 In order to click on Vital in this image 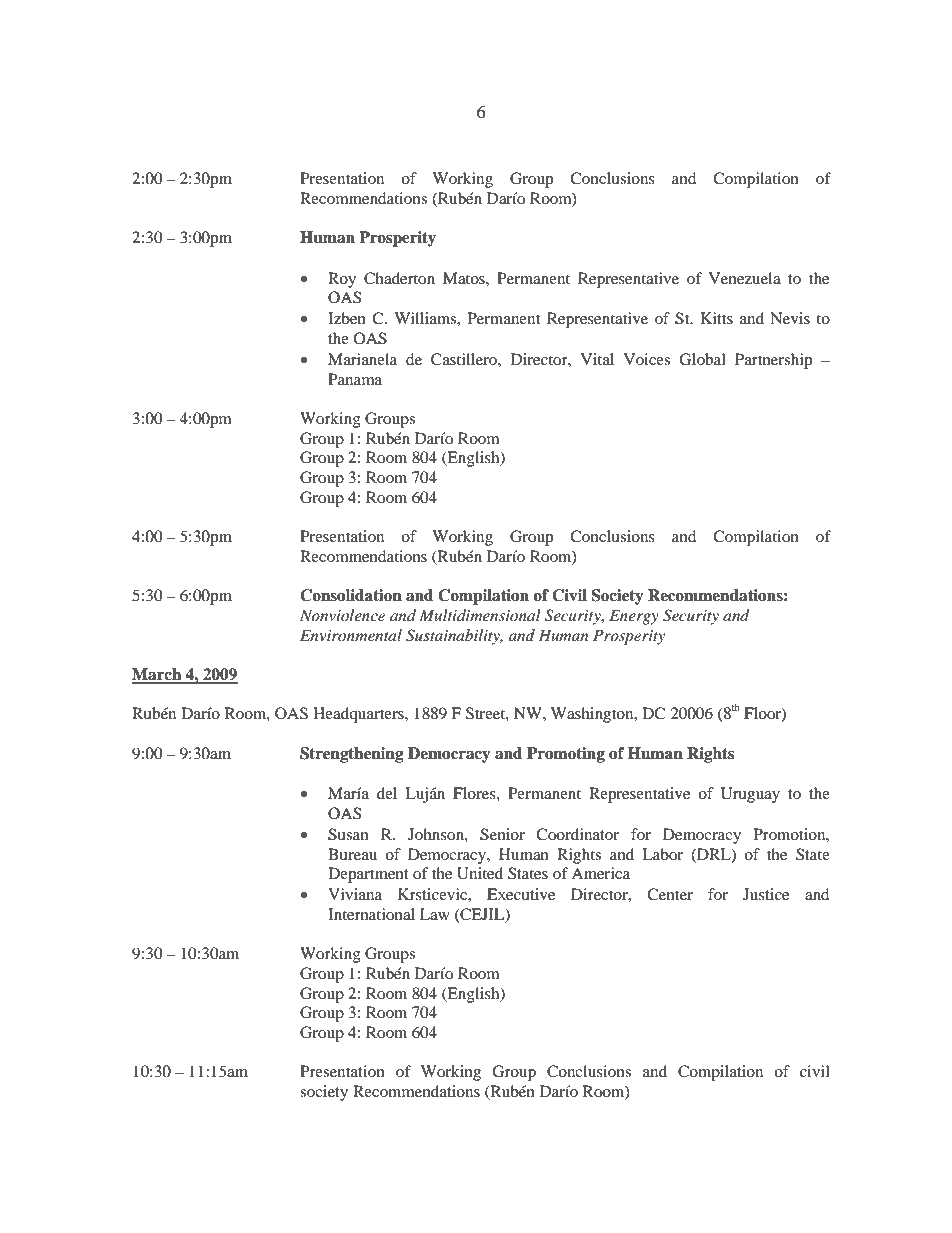, I will do `click(597, 359)`.
